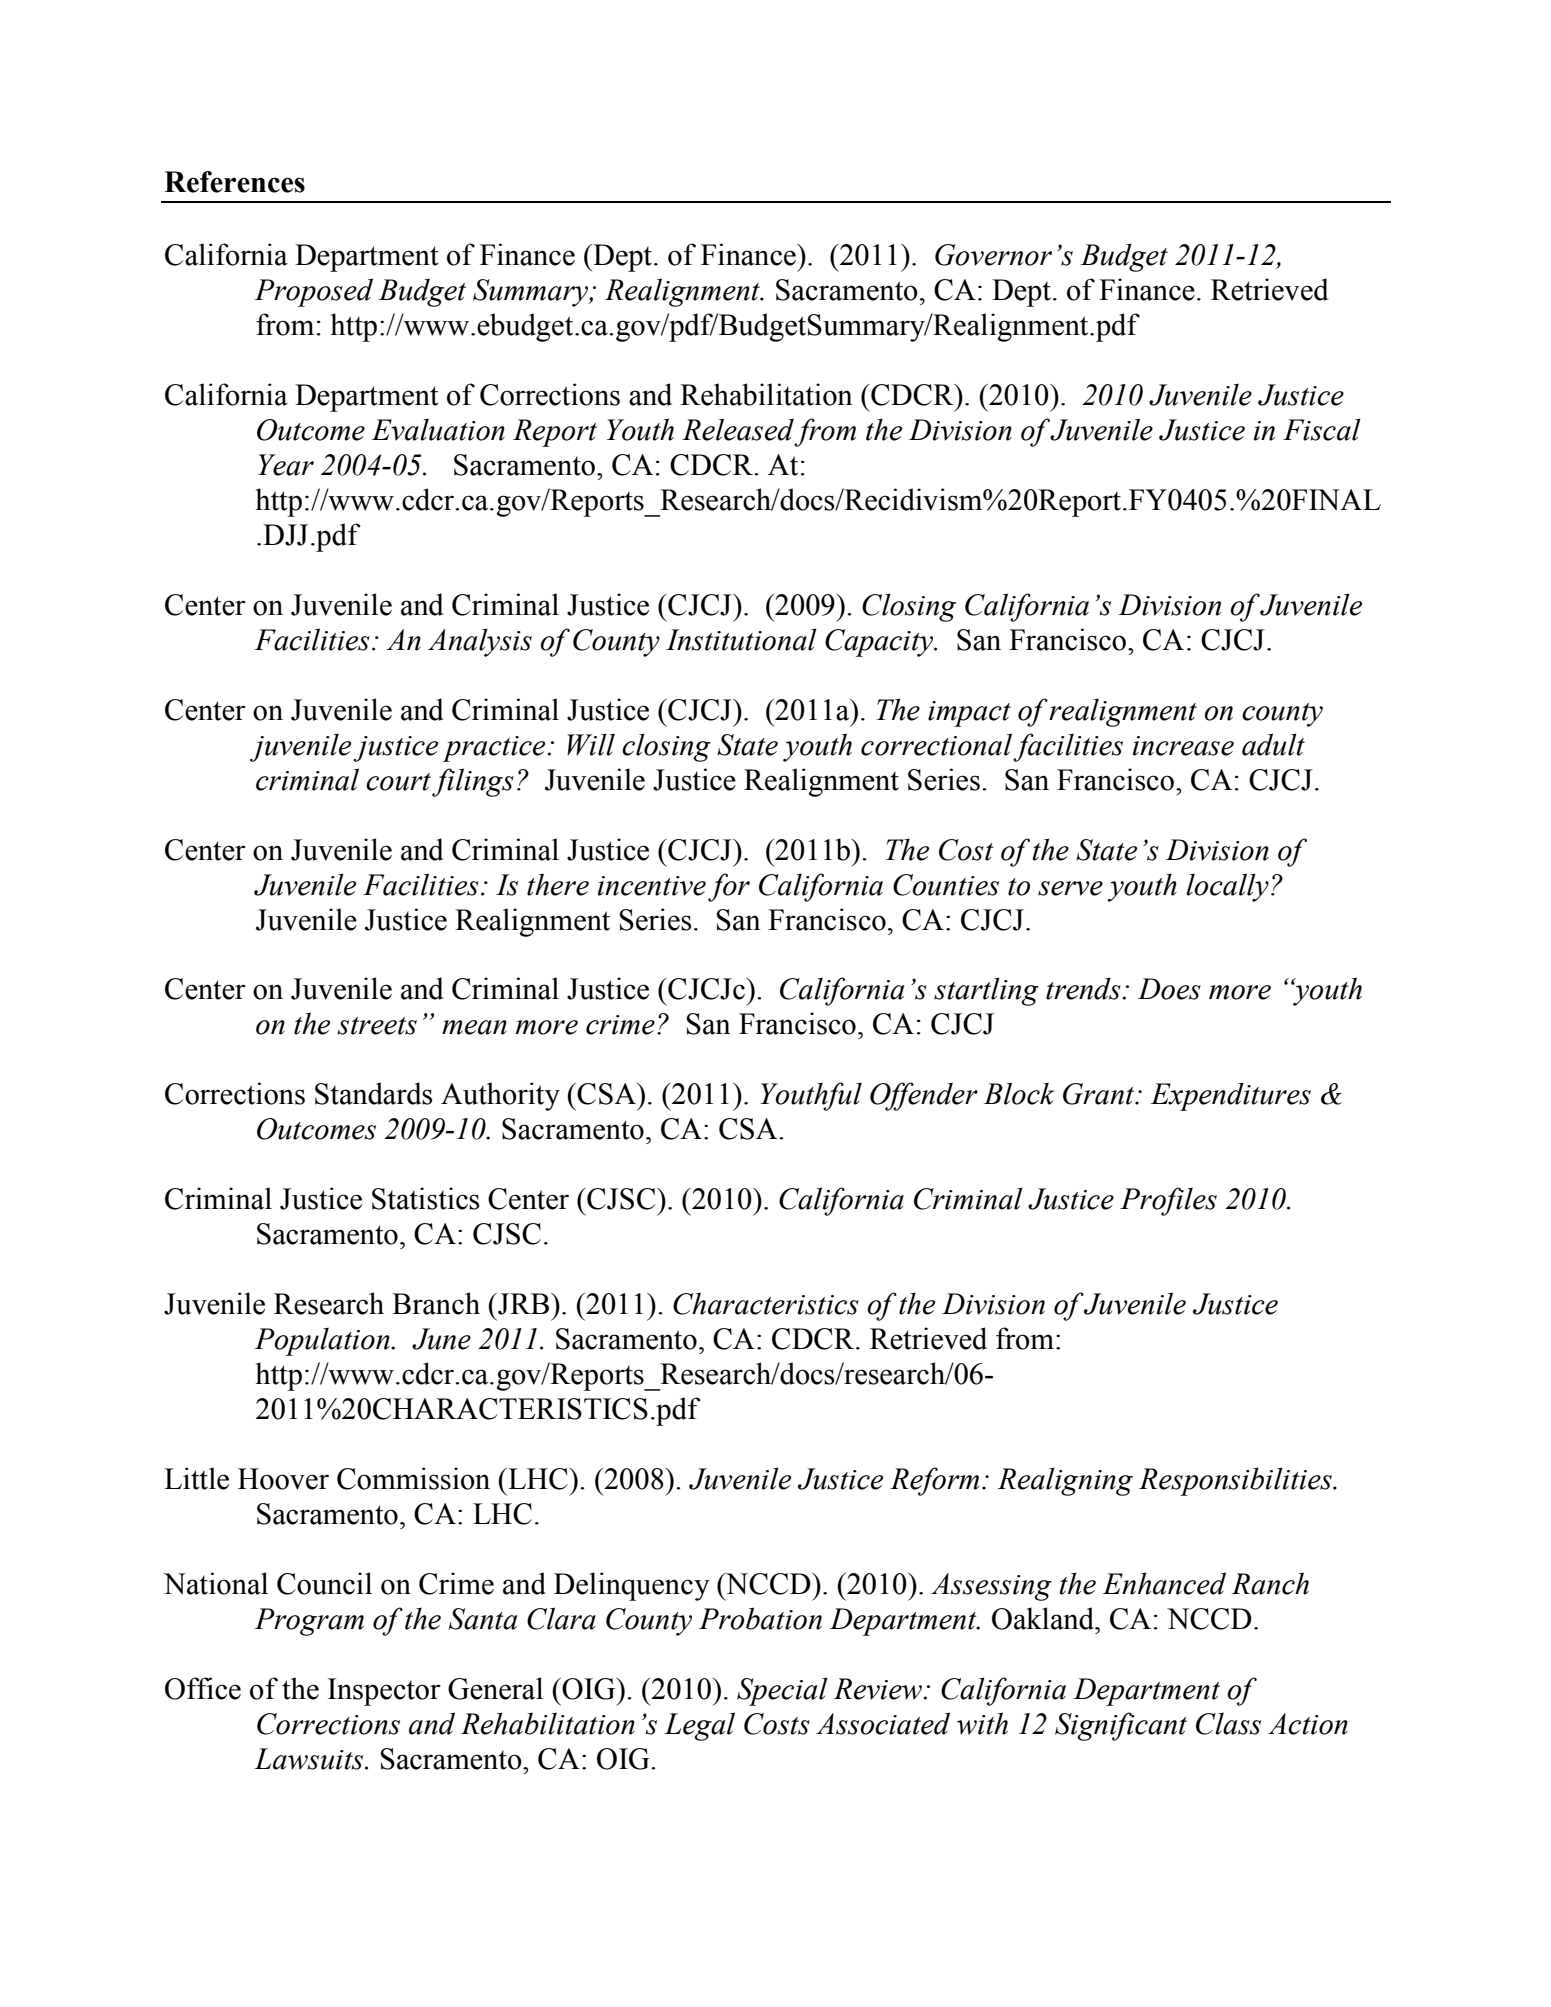 The width and height of the image is (1551, 2007). Describe the element at coordinates (377, 1026) in the image. I see `streets` at that location.
